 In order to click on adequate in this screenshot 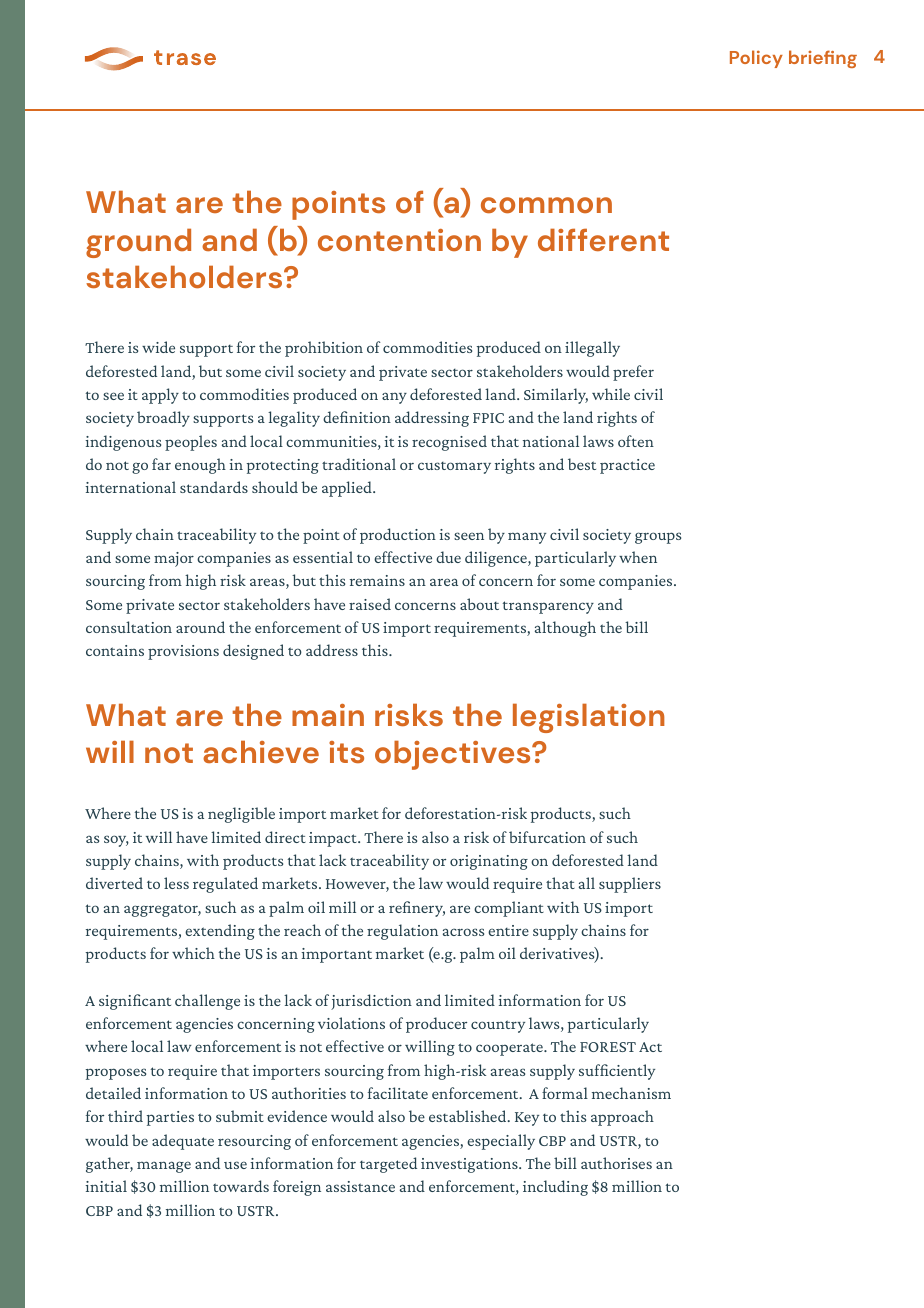, I will do `click(183, 1142)`.
